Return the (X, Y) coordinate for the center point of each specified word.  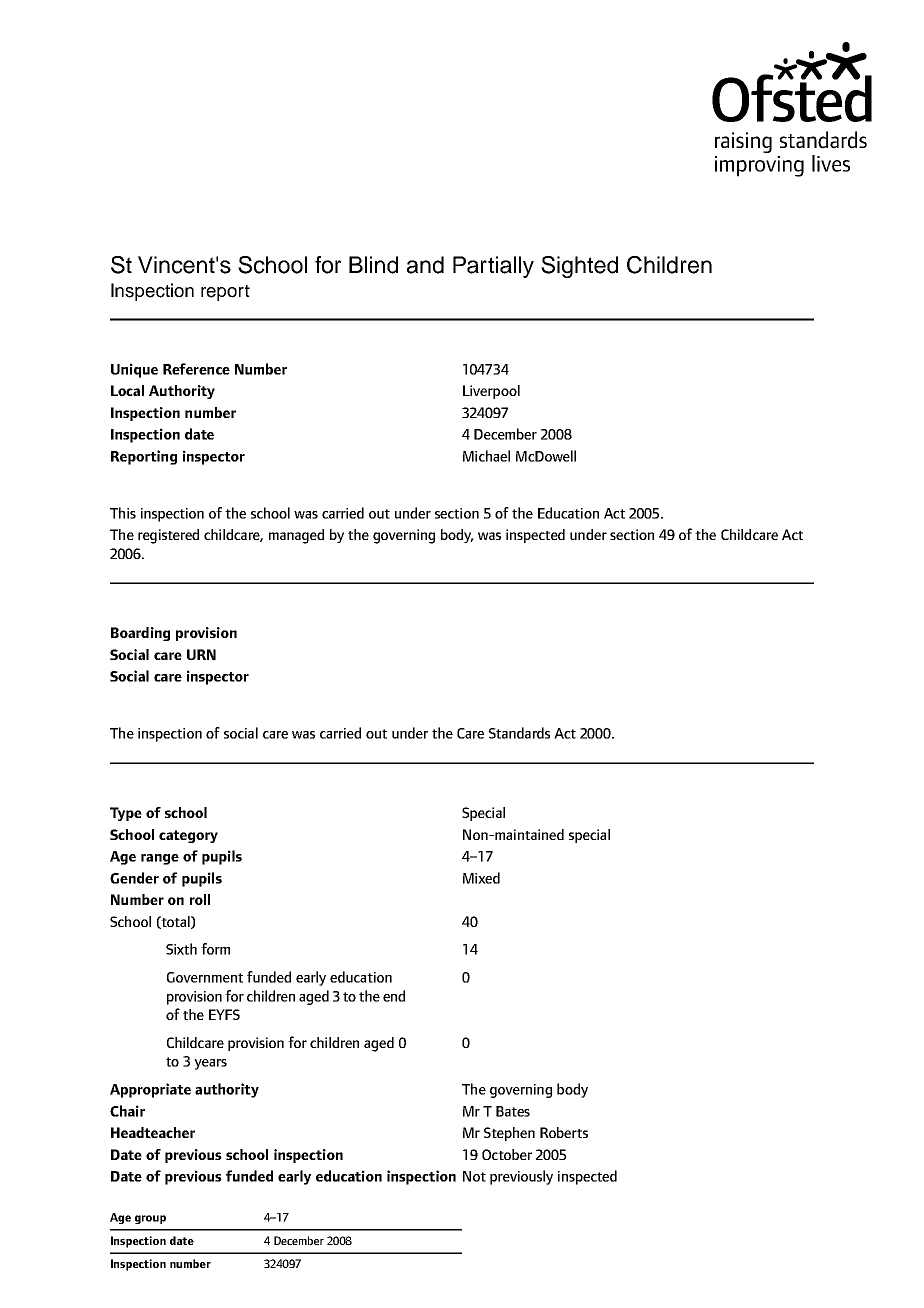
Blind (373, 265)
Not (474, 1176)
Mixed (481, 878)
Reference (196, 369)
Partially (493, 267)
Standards (519, 733)
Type (126, 814)
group (150, 1219)
